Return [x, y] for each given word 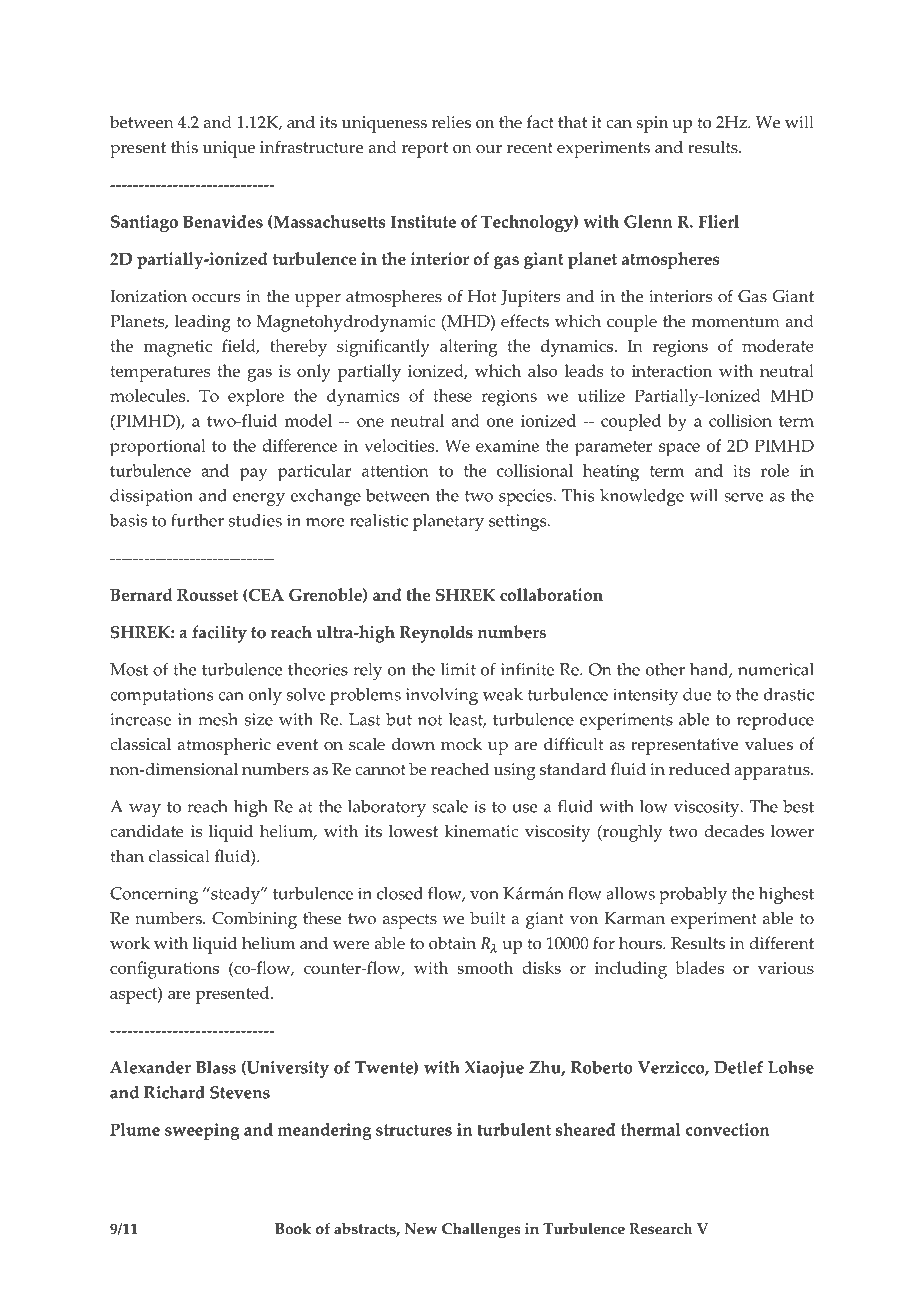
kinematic [481, 831]
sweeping [202, 1131]
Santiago [144, 223]
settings [519, 522]
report [425, 150]
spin [652, 124]
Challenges [481, 1230]
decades [734, 831]
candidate [147, 831]
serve [743, 497]
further [197, 520]
